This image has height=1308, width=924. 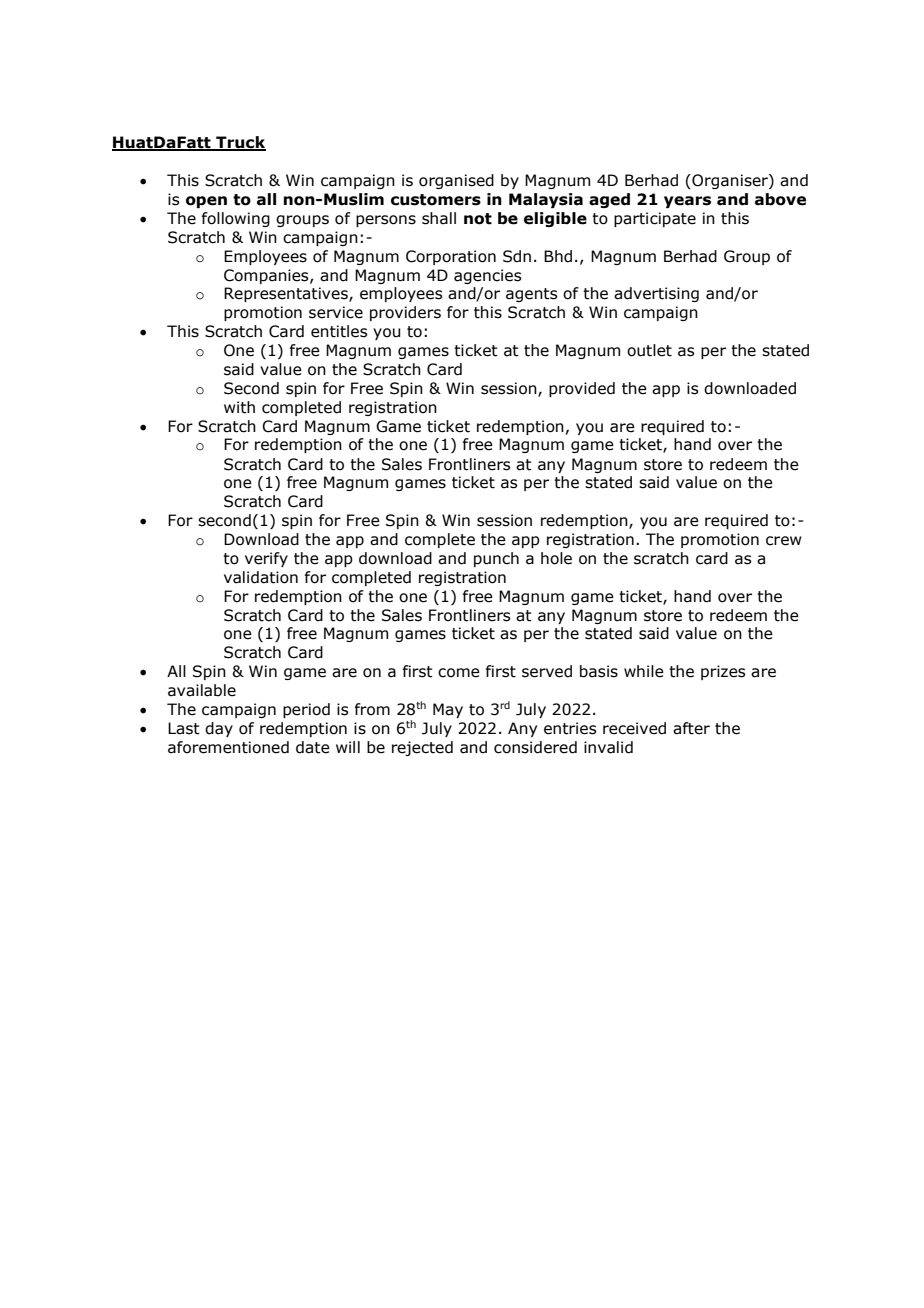 What do you see at coordinates (582, 389) in the image?
I see `provided` at bounding box center [582, 389].
